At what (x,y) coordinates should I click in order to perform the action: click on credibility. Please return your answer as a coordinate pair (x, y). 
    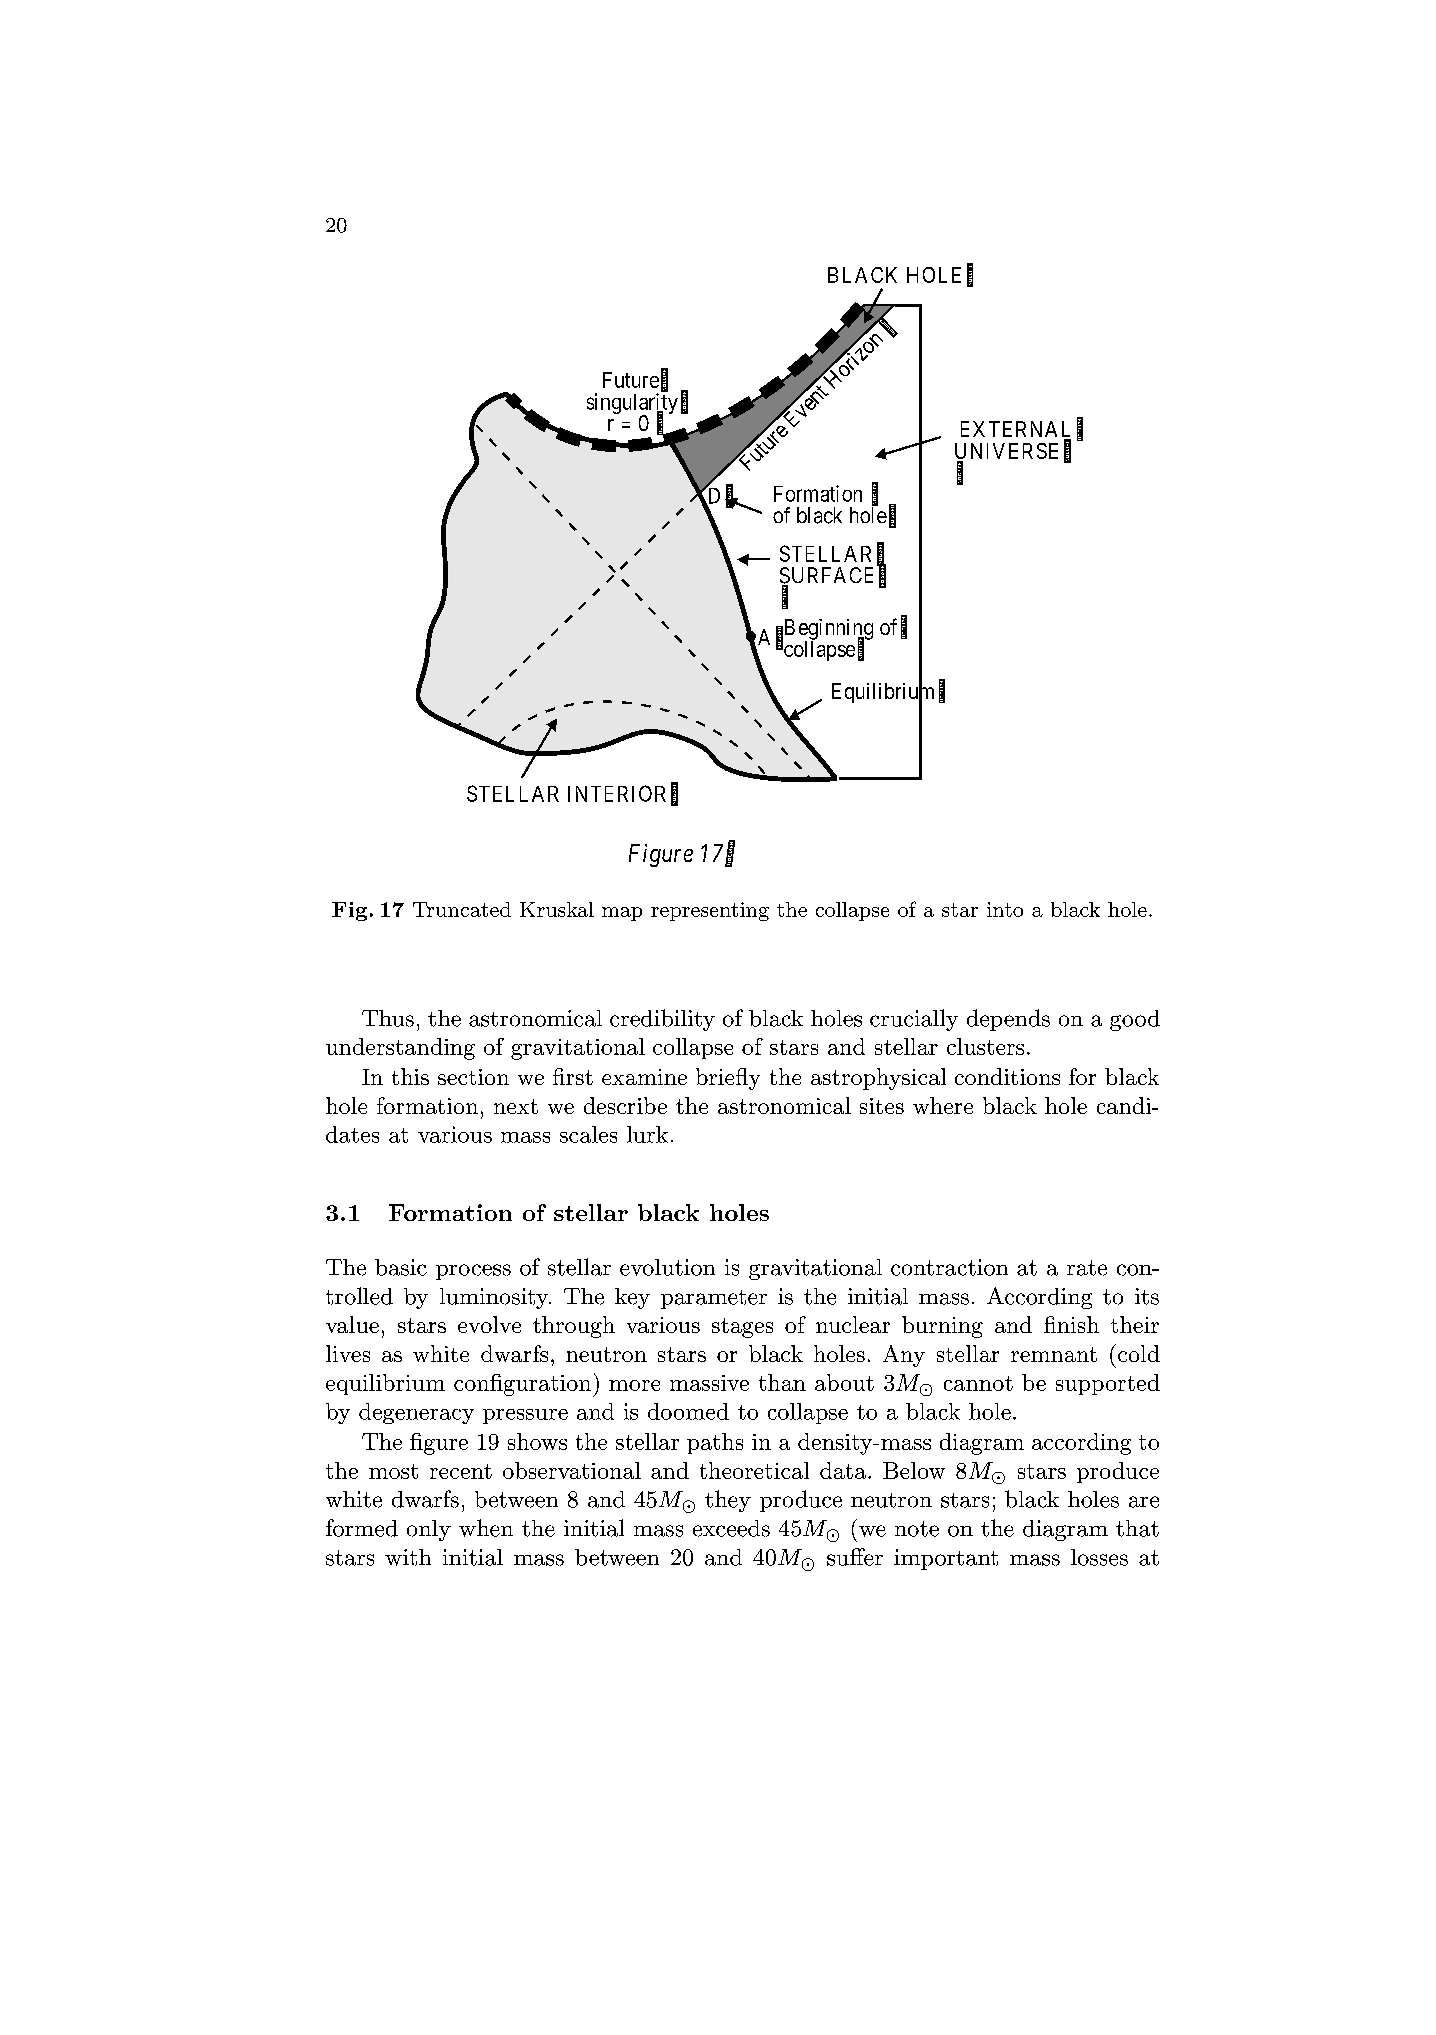
    Looking at the image, I should click on (662, 1020).
